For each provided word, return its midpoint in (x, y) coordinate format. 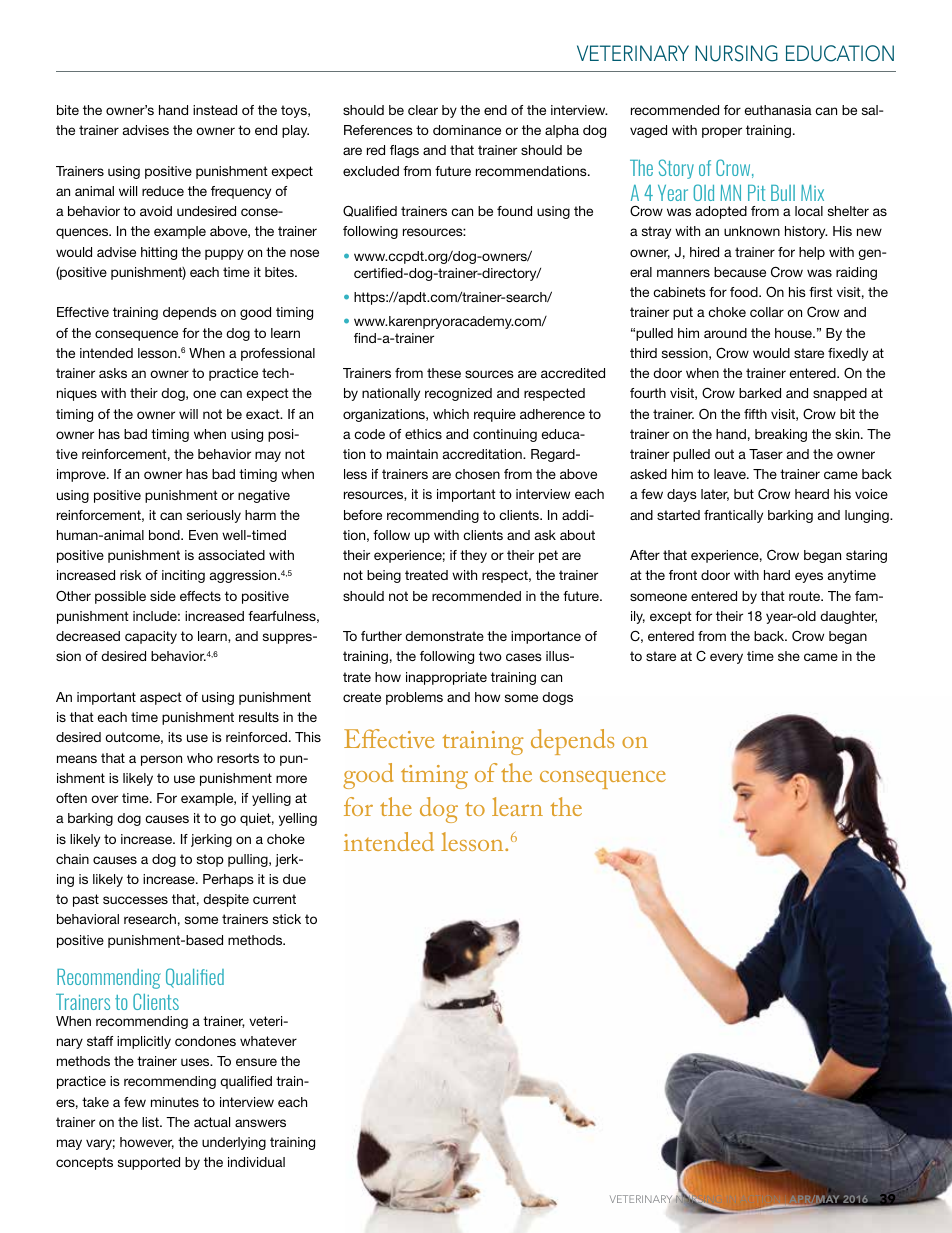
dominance (467, 130)
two (490, 656)
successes (135, 900)
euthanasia (778, 110)
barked (760, 393)
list (151, 1122)
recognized (458, 394)
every (726, 658)
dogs (557, 698)
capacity (151, 637)
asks (113, 373)
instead (215, 110)
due (294, 879)
